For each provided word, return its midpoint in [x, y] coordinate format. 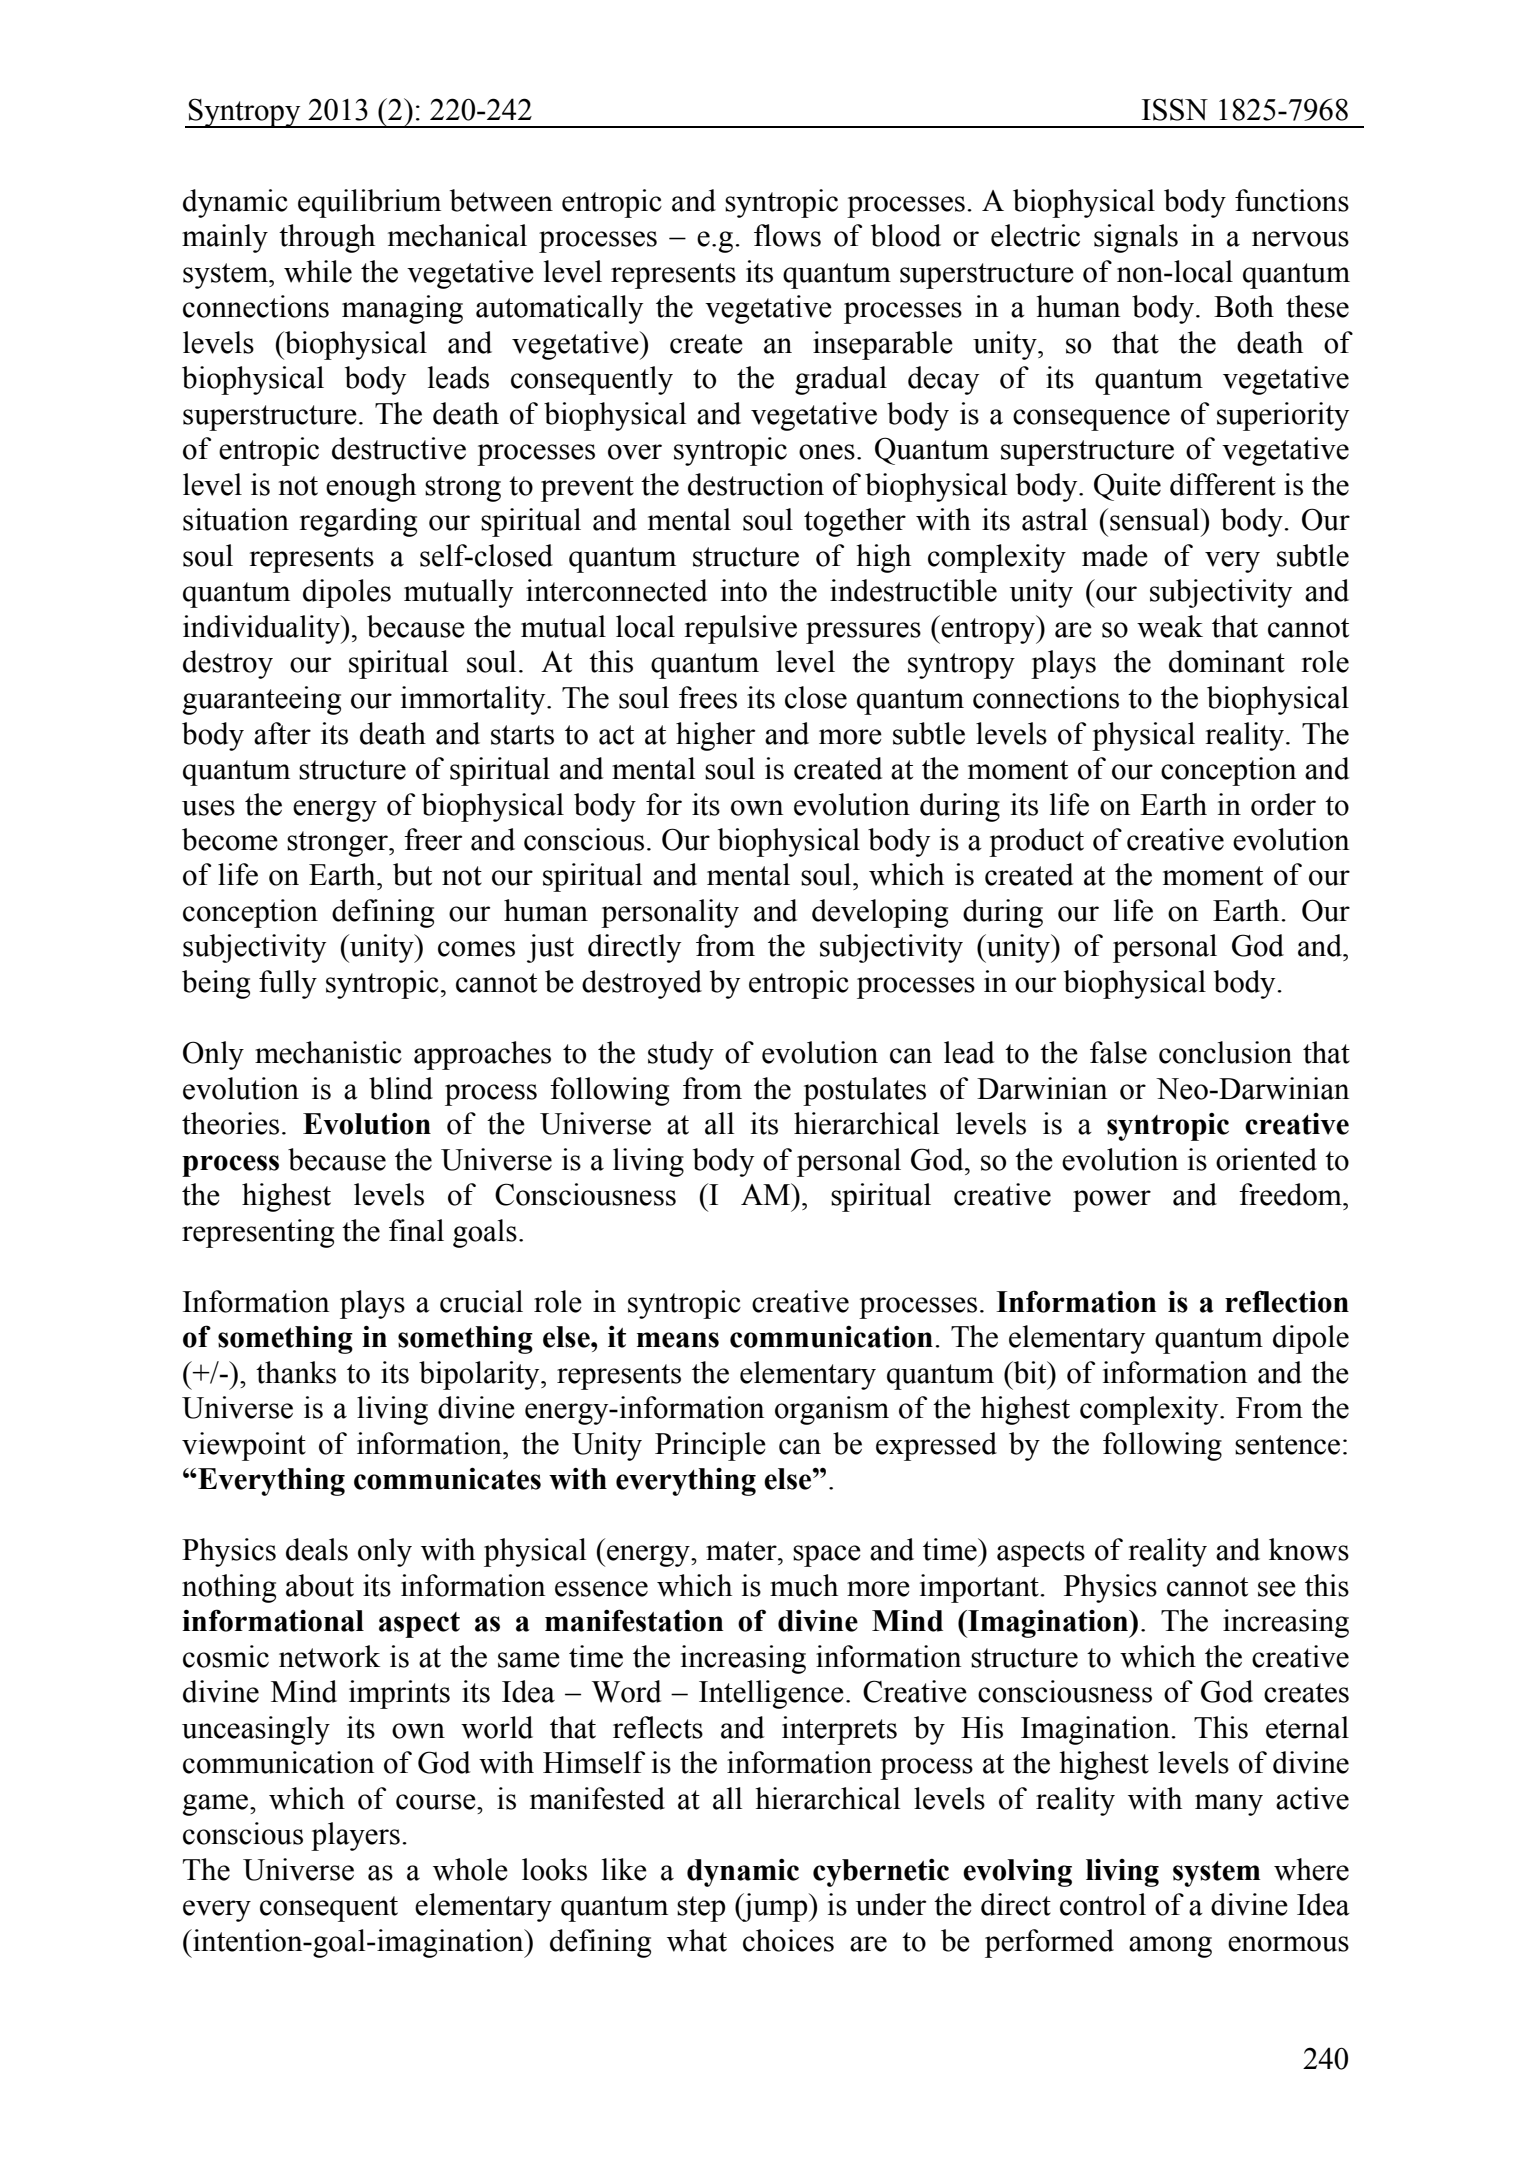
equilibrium [369, 203]
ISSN [1175, 109]
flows [787, 235]
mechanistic [328, 1052]
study [681, 1055]
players [355, 1836]
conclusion [1225, 1052]
